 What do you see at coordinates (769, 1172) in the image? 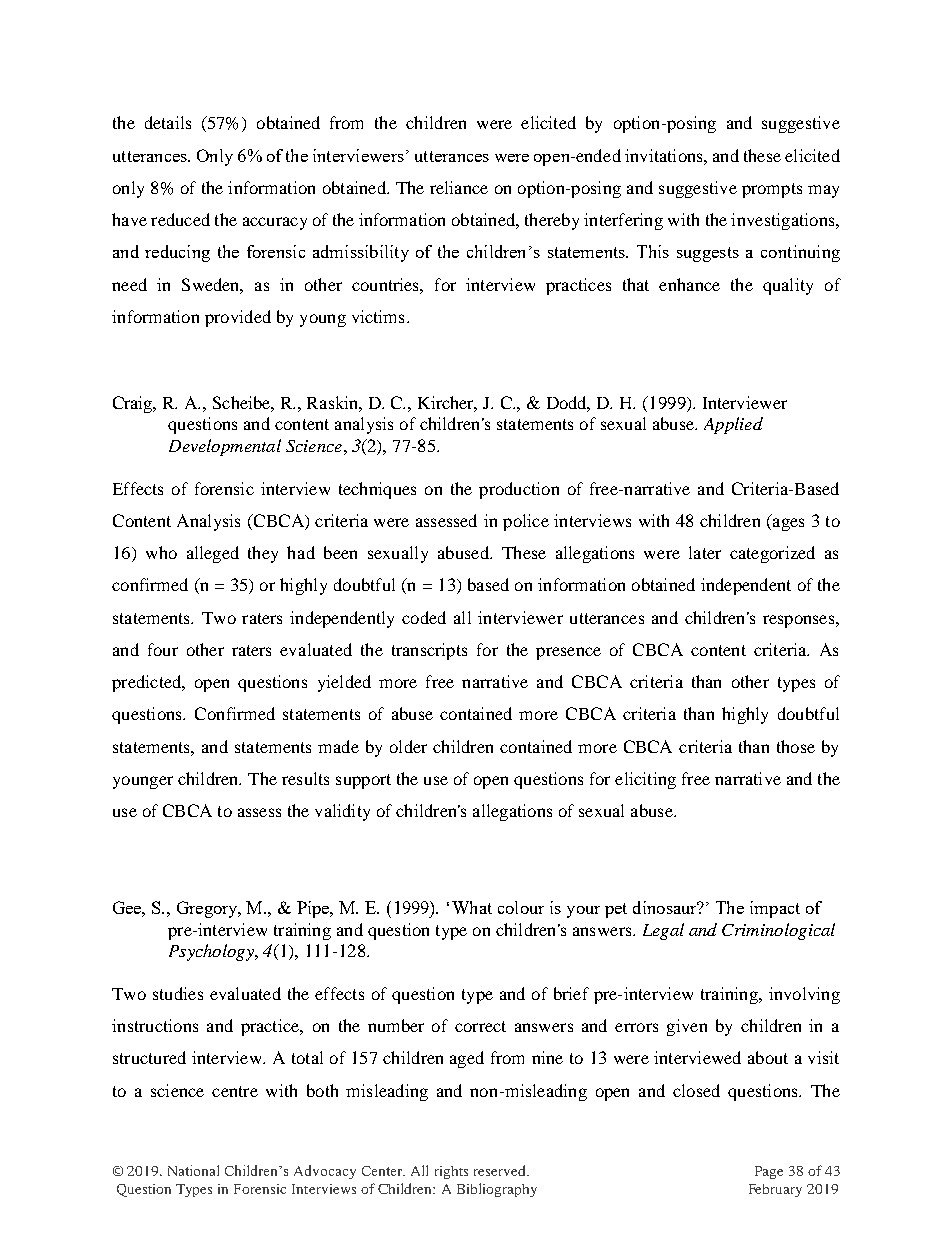
I see `Page` at bounding box center [769, 1172].
